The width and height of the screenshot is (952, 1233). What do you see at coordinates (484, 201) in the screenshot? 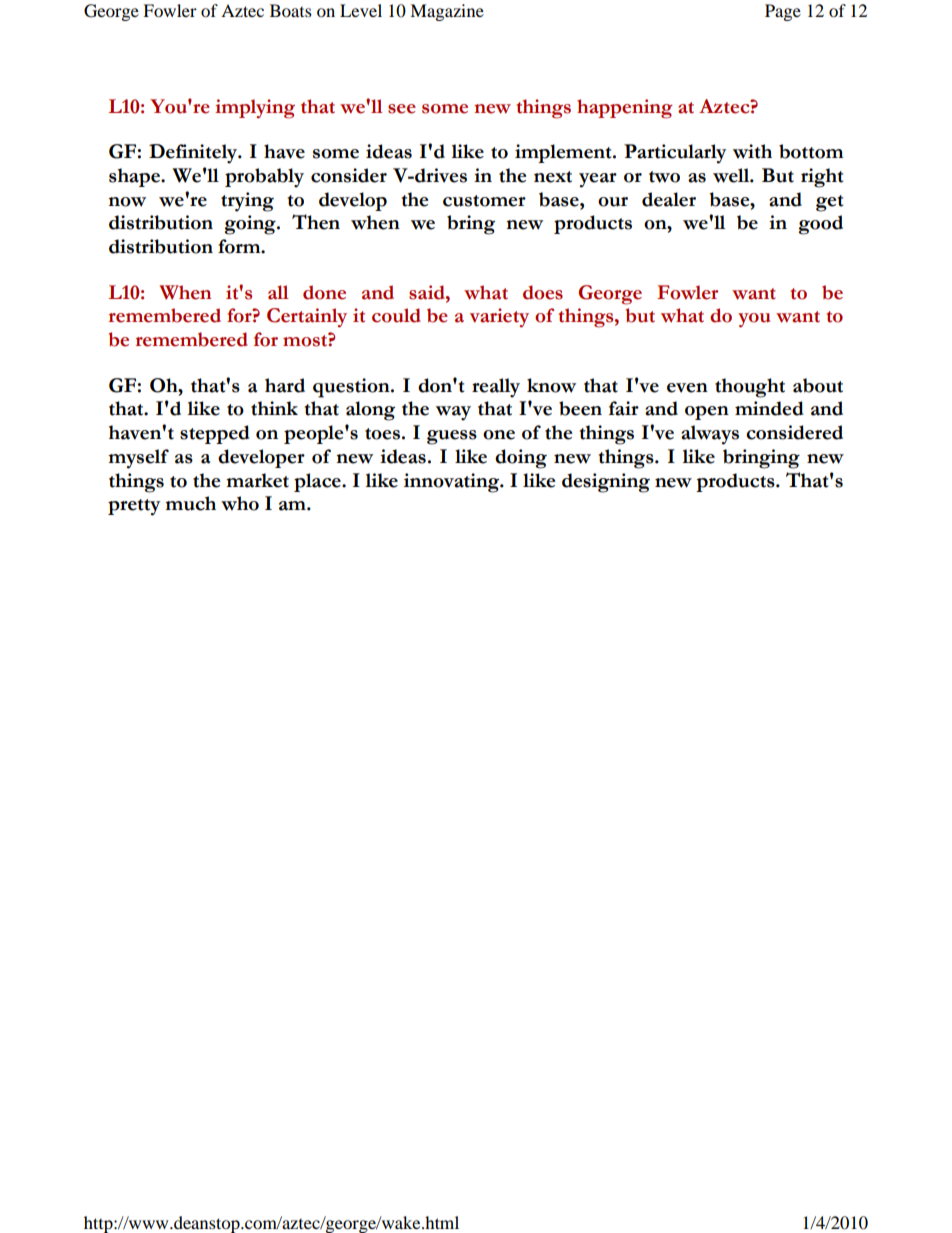
I see `customer` at bounding box center [484, 201].
